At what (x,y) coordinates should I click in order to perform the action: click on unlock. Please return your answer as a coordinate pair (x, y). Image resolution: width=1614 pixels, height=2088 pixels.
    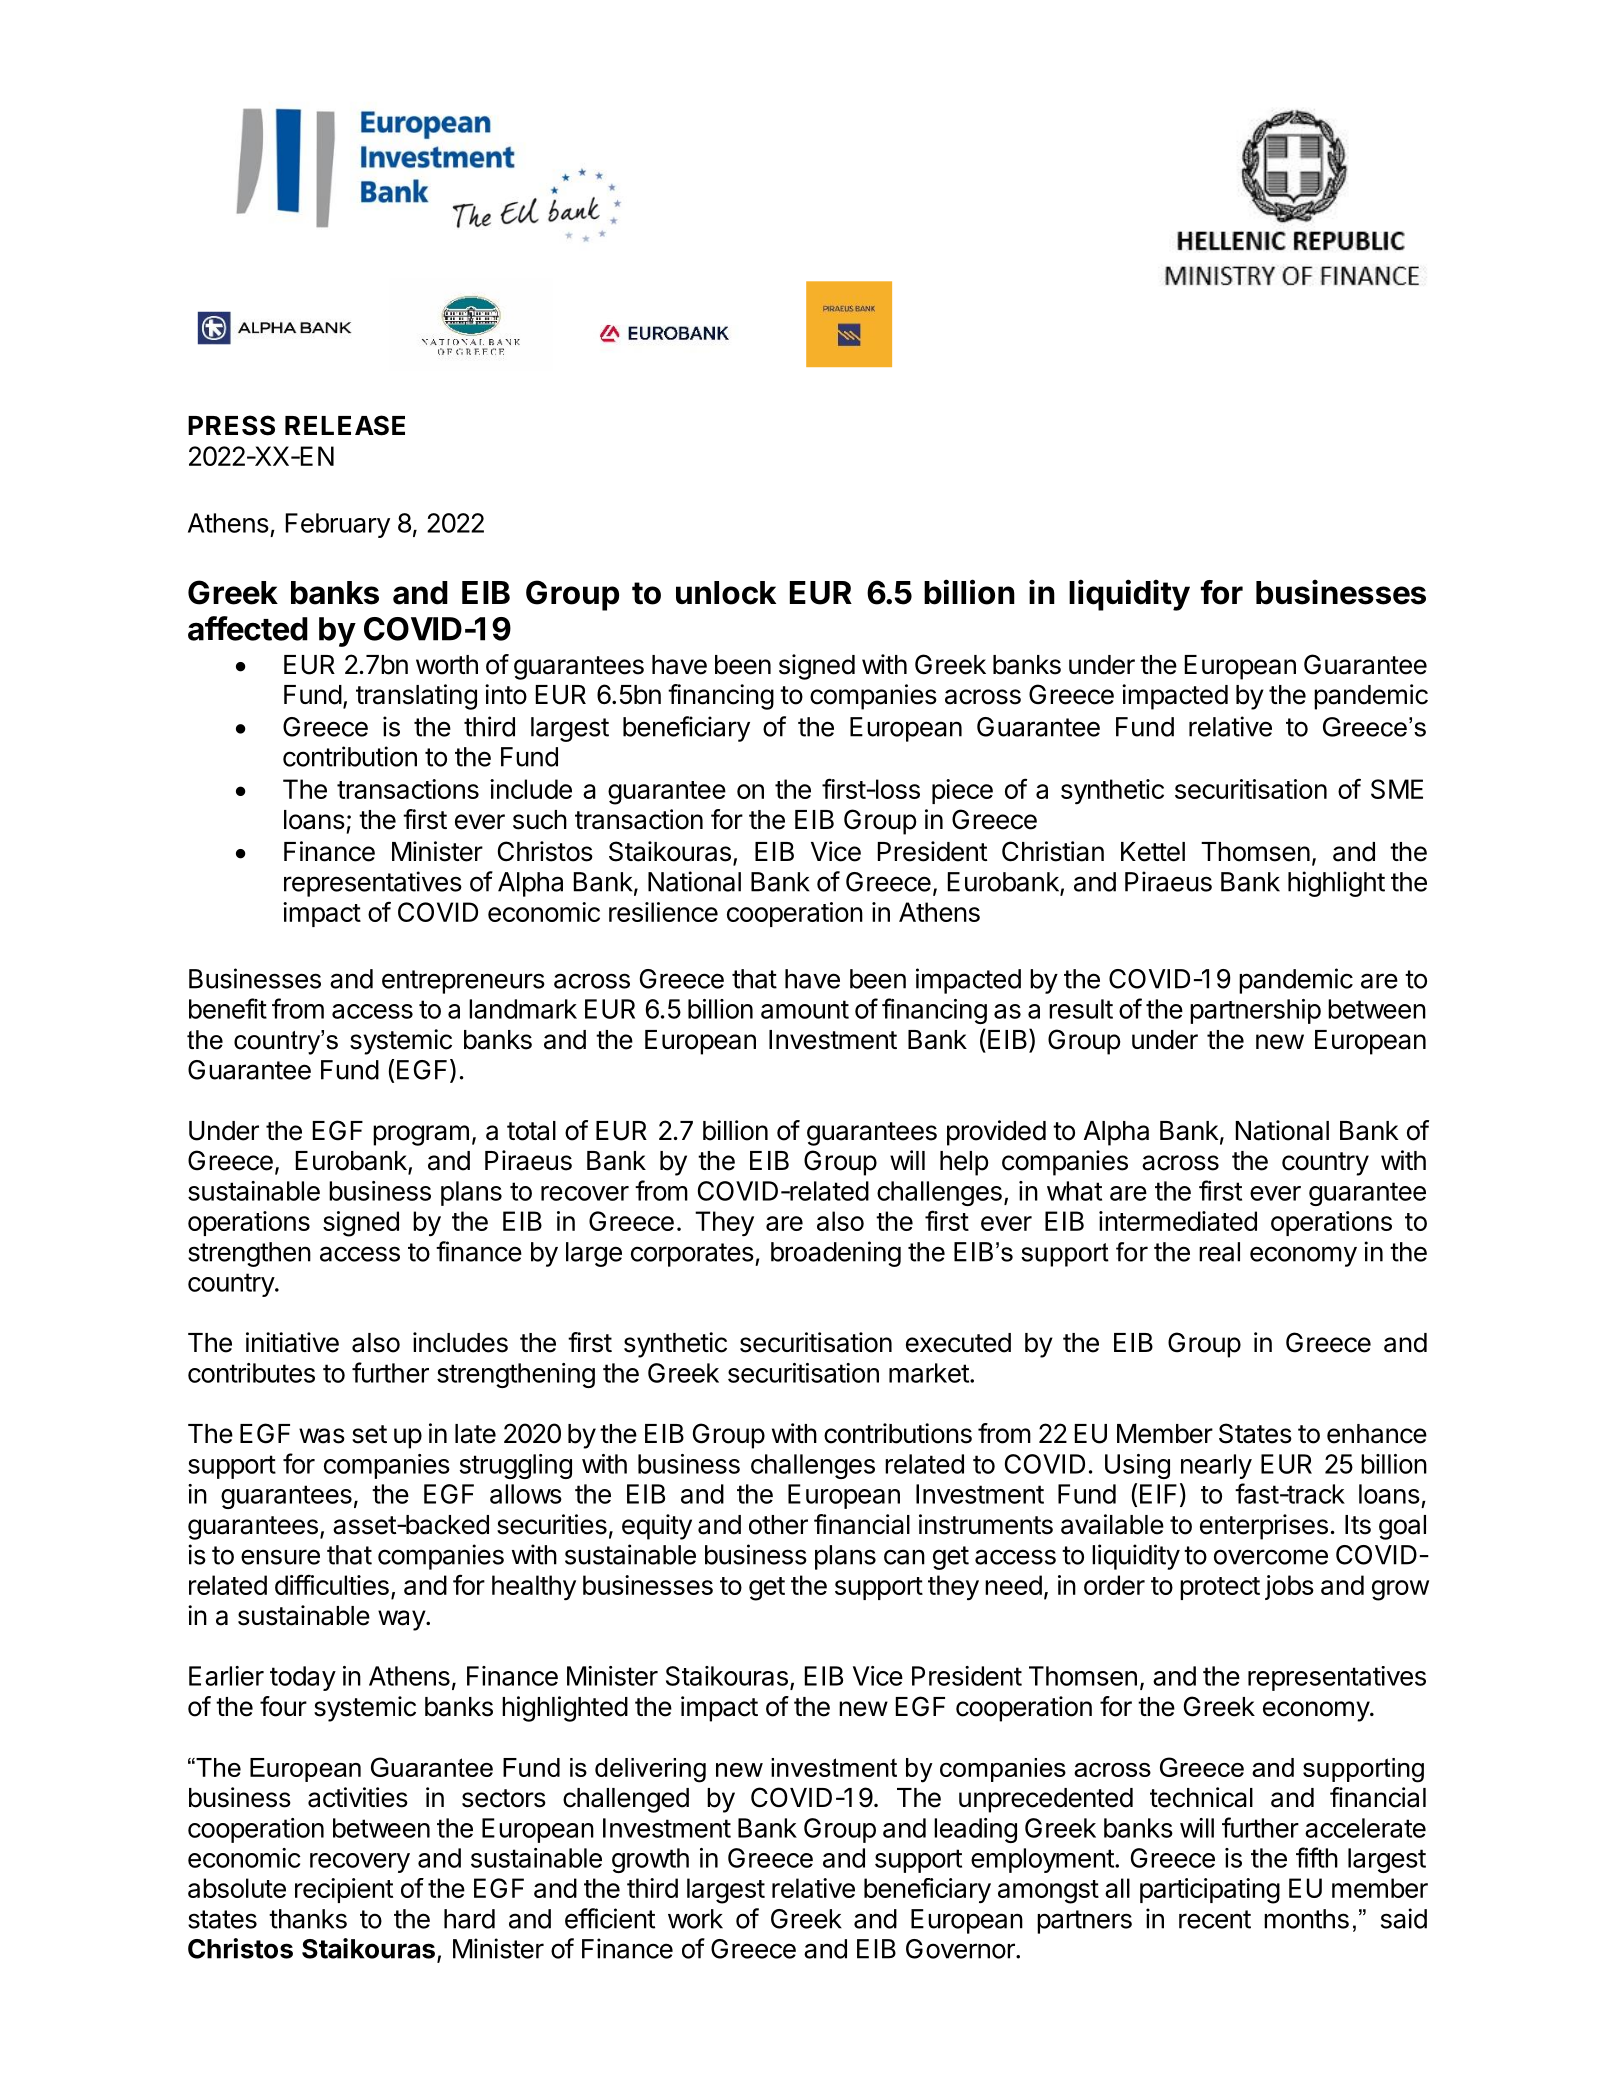
    Looking at the image, I should click on (726, 593).
